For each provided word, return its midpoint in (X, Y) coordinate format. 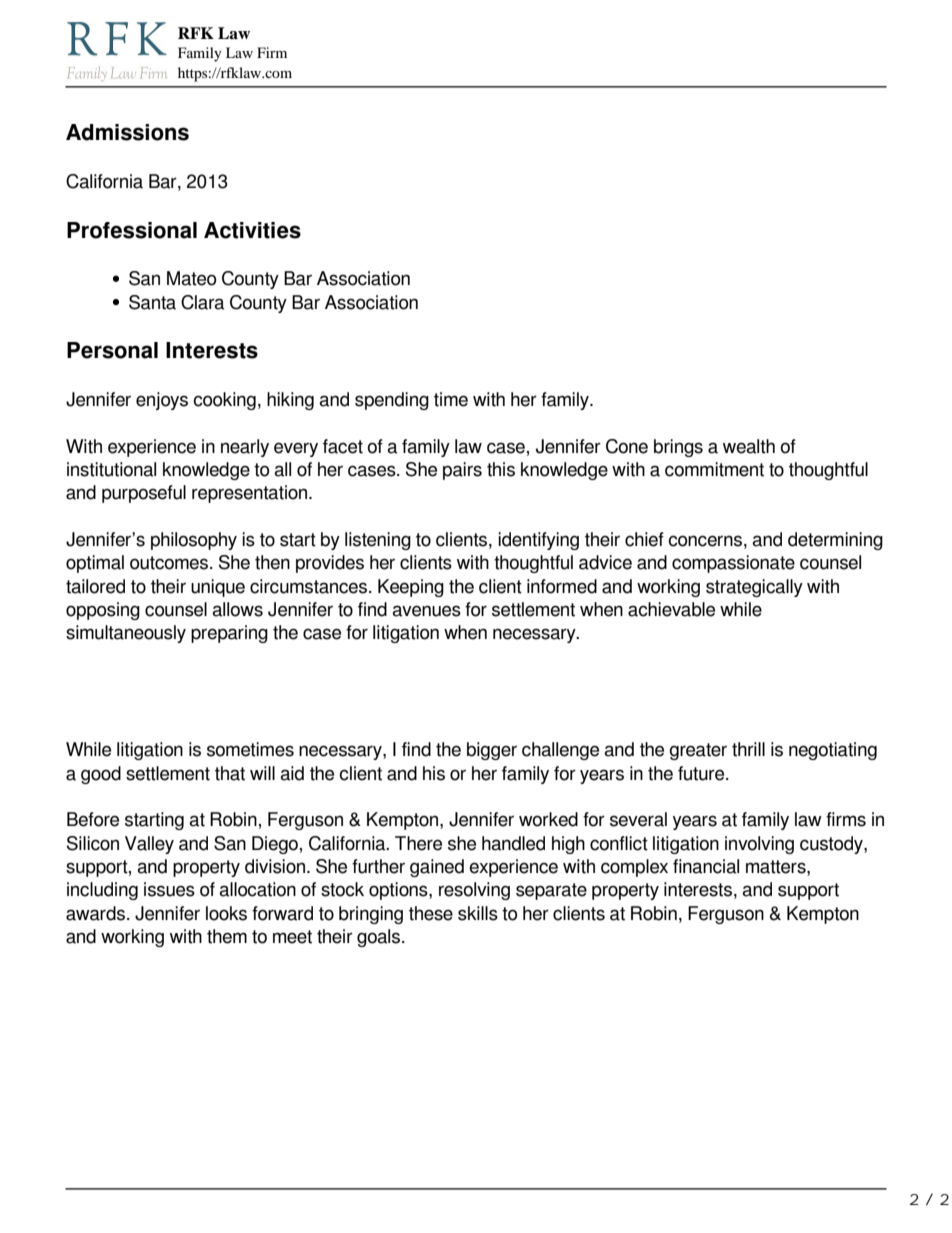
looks (226, 913)
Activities (252, 230)
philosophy (194, 541)
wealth (749, 446)
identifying (538, 541)
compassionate (733, 564)
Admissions (127, 132)
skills (478, 913)
